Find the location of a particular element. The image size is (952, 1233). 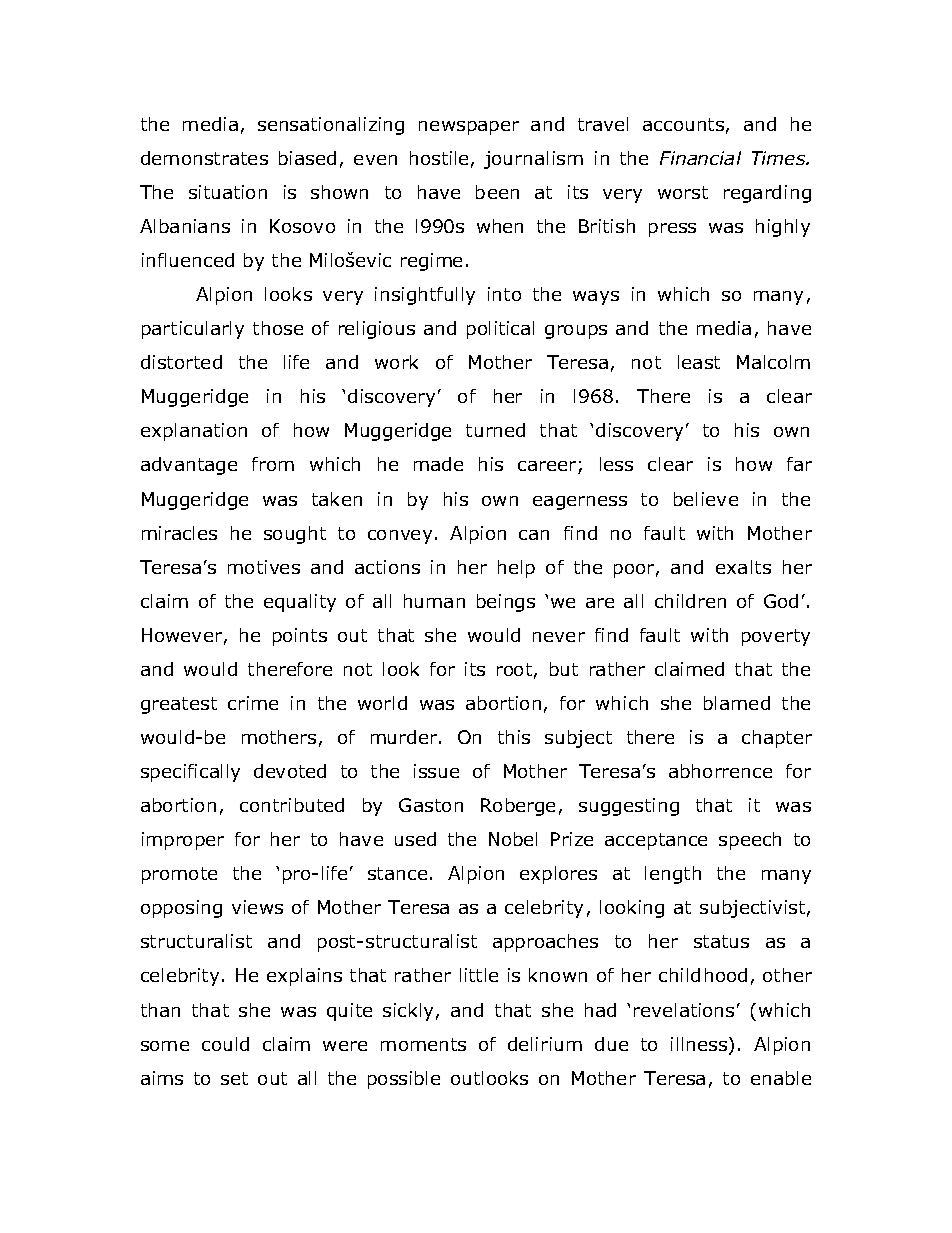

could is located at coordinates (225, 1044).
